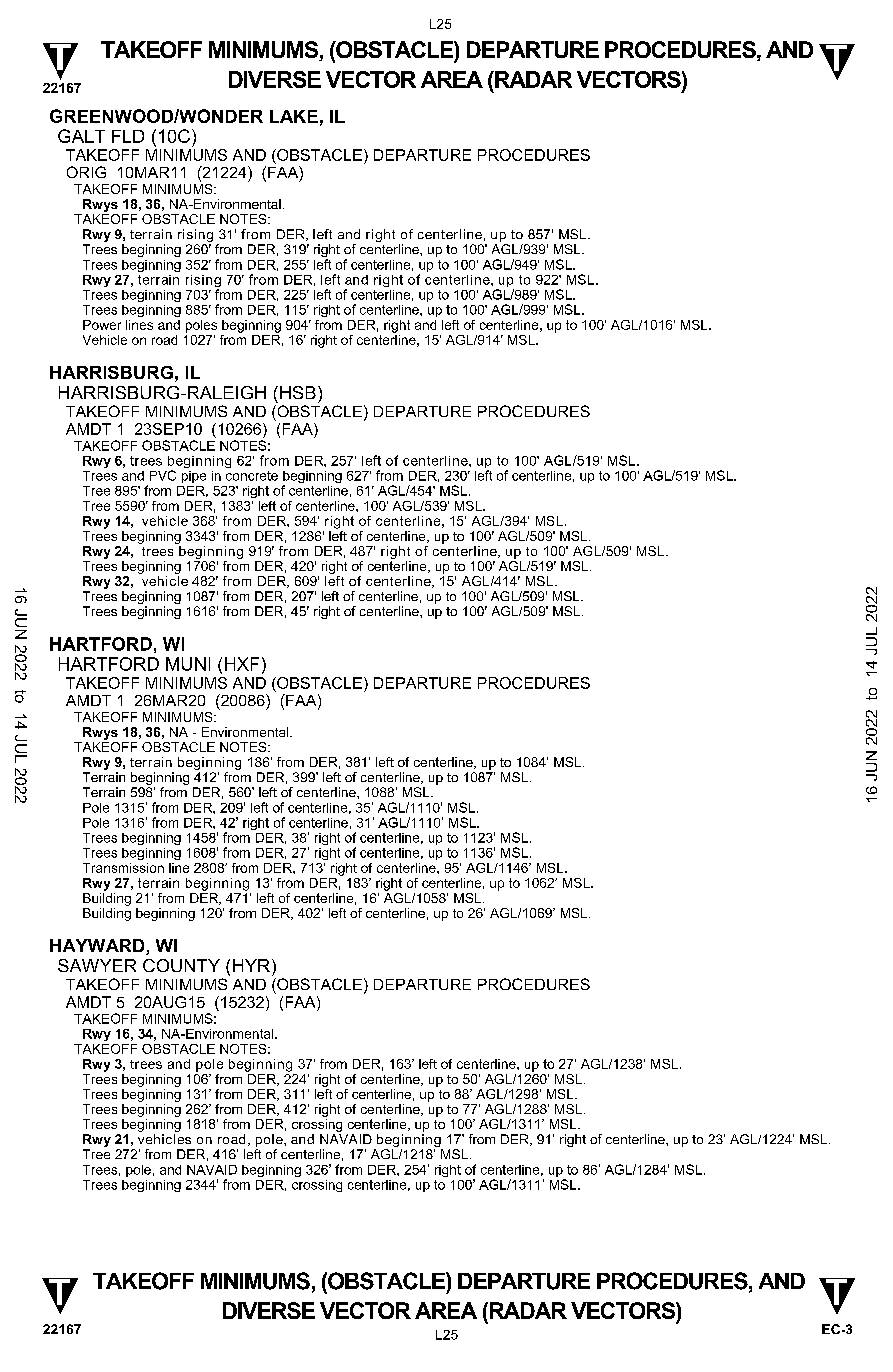 The height and width of the screenshot is (1372, 893). What do you see at coordinates (188, 664) in the screenshot?
I see `MUNI` at bounding box center [188, 664].
